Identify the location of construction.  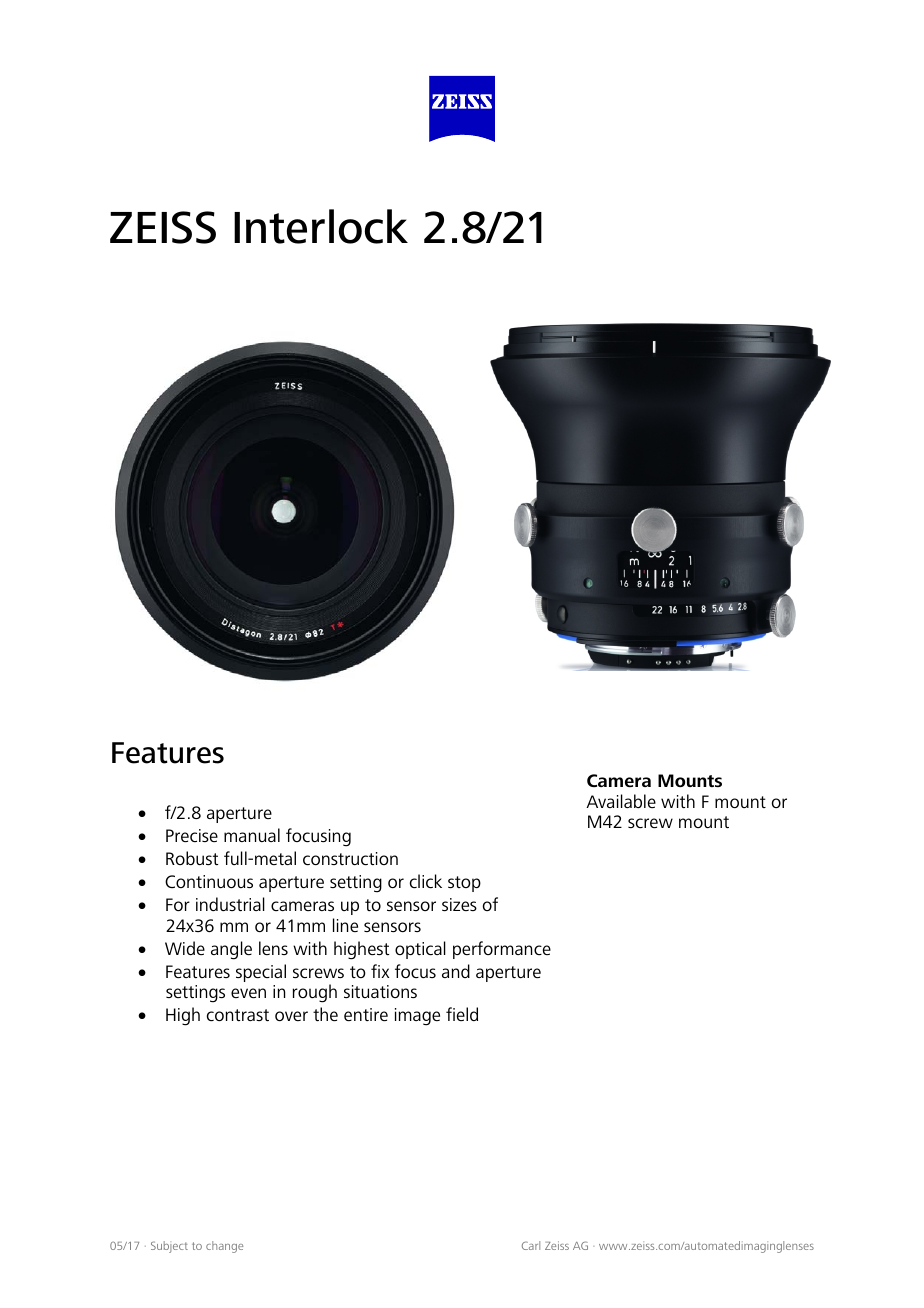
(350, 858).
